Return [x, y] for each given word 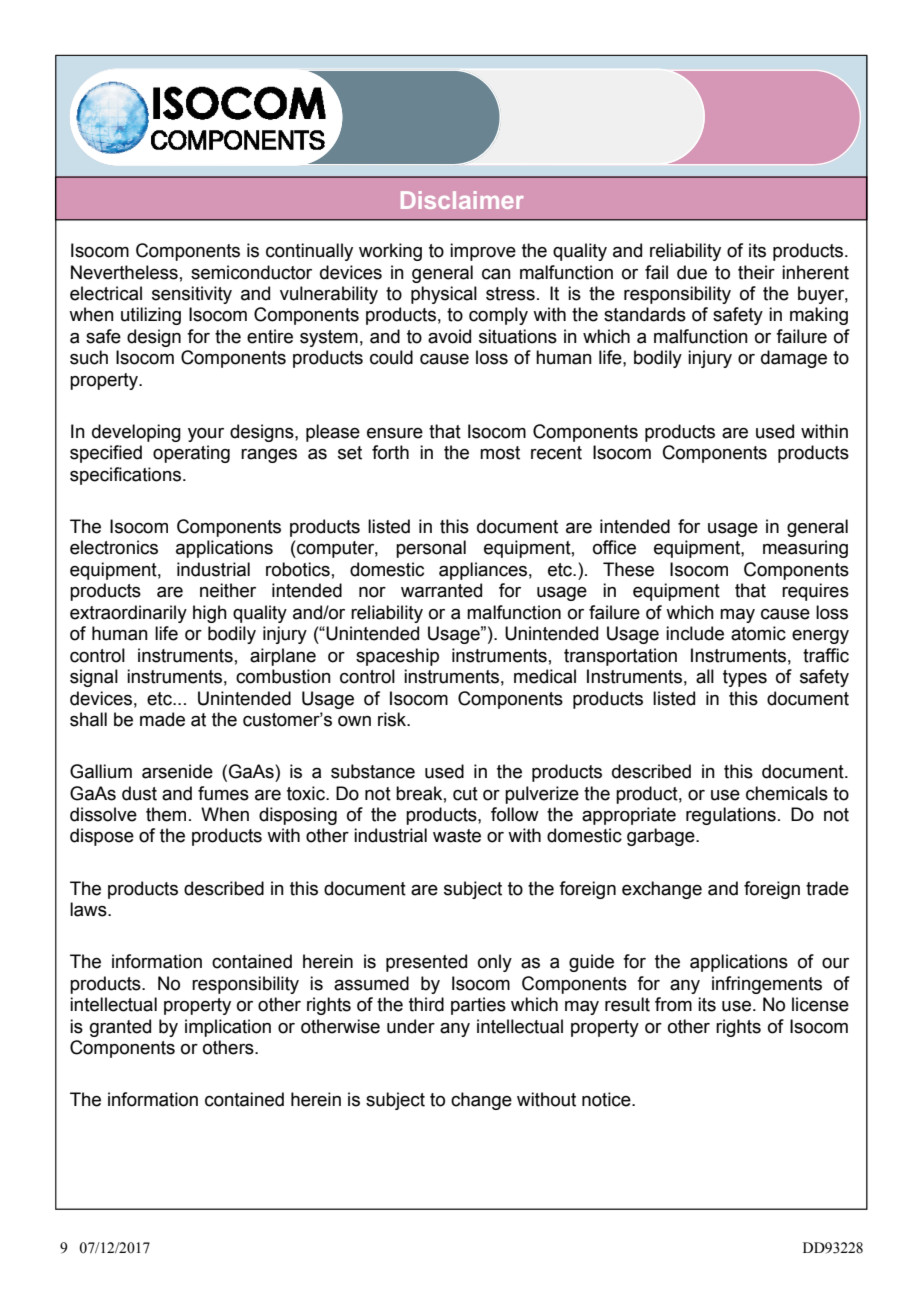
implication [228, 1028]
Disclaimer [462, 200]
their [756, 272]
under [411, 1026]
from [673, 1004]
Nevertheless [124, 272]
